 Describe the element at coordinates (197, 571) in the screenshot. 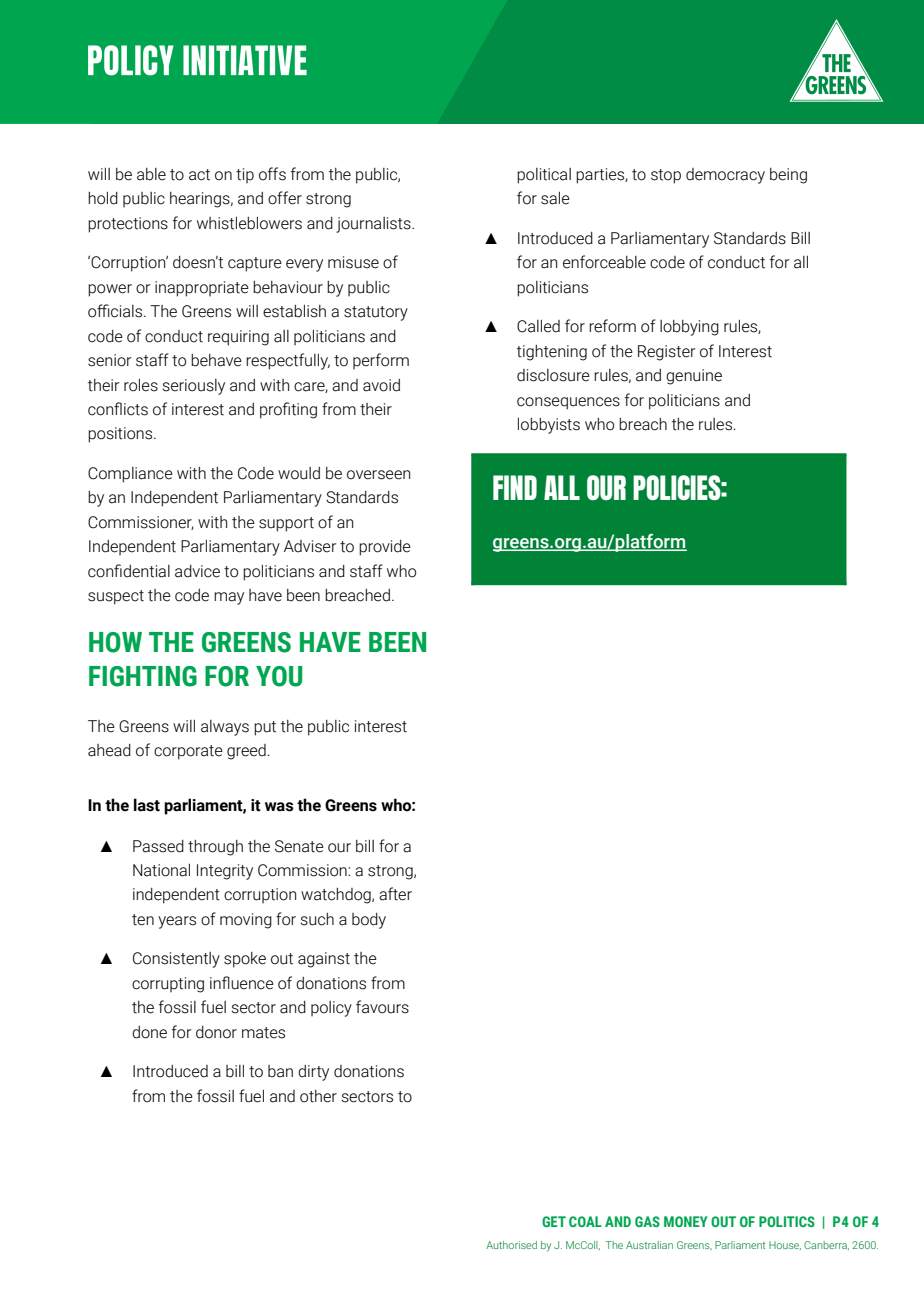

I see `advice` at that location.
